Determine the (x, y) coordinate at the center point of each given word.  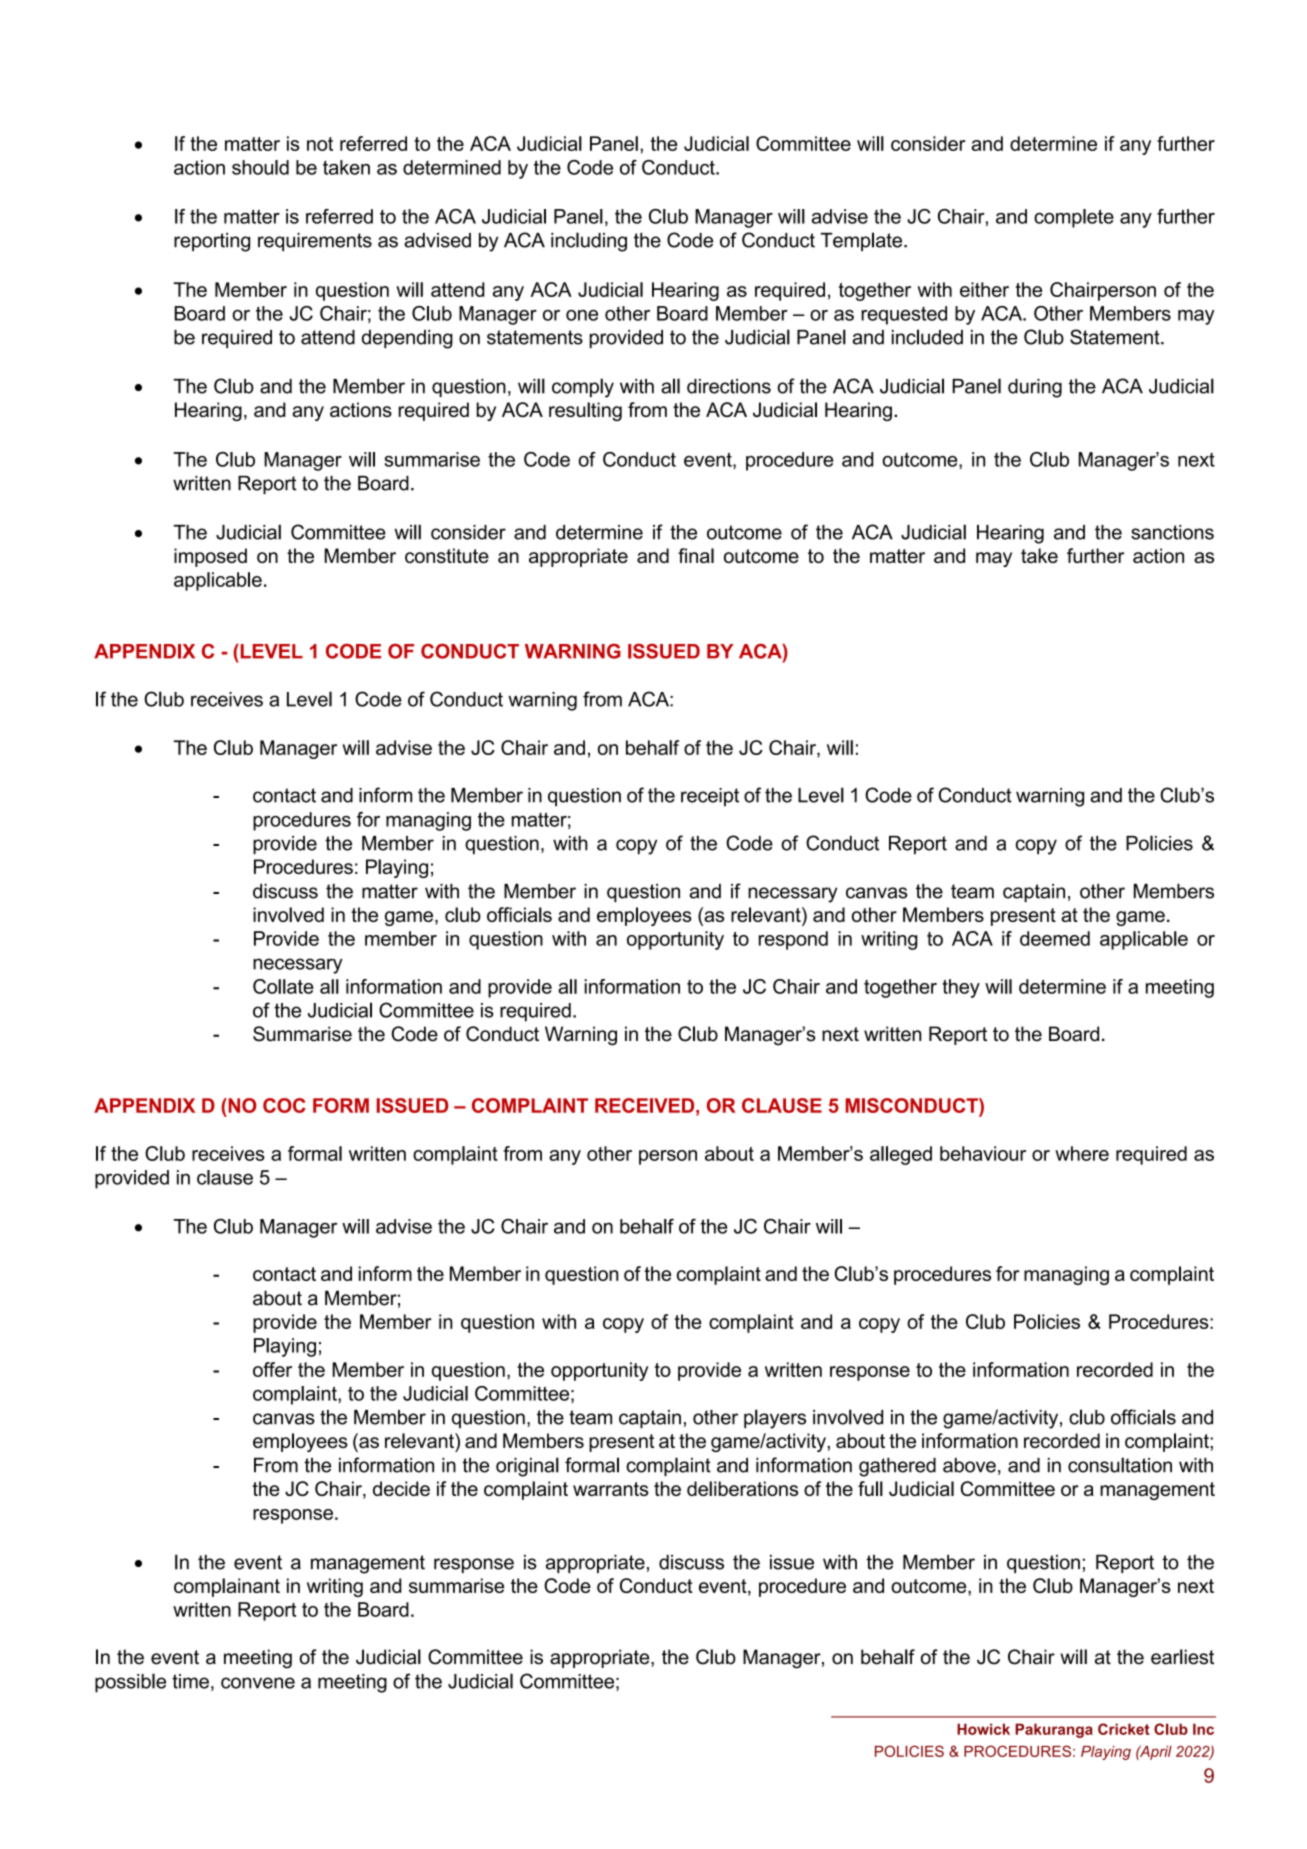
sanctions (1172, 532)
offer (272, 1369)
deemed (1055, 938)
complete (1074, 218)
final (696, 555)
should (260, 167)
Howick (983, 1729)
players (775, 1419)
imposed (210, 557)
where (1082, 1153)
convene (258, 1683)
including (589, 242)
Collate (283, 986)
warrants (611, 1489)
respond (793, 940)
